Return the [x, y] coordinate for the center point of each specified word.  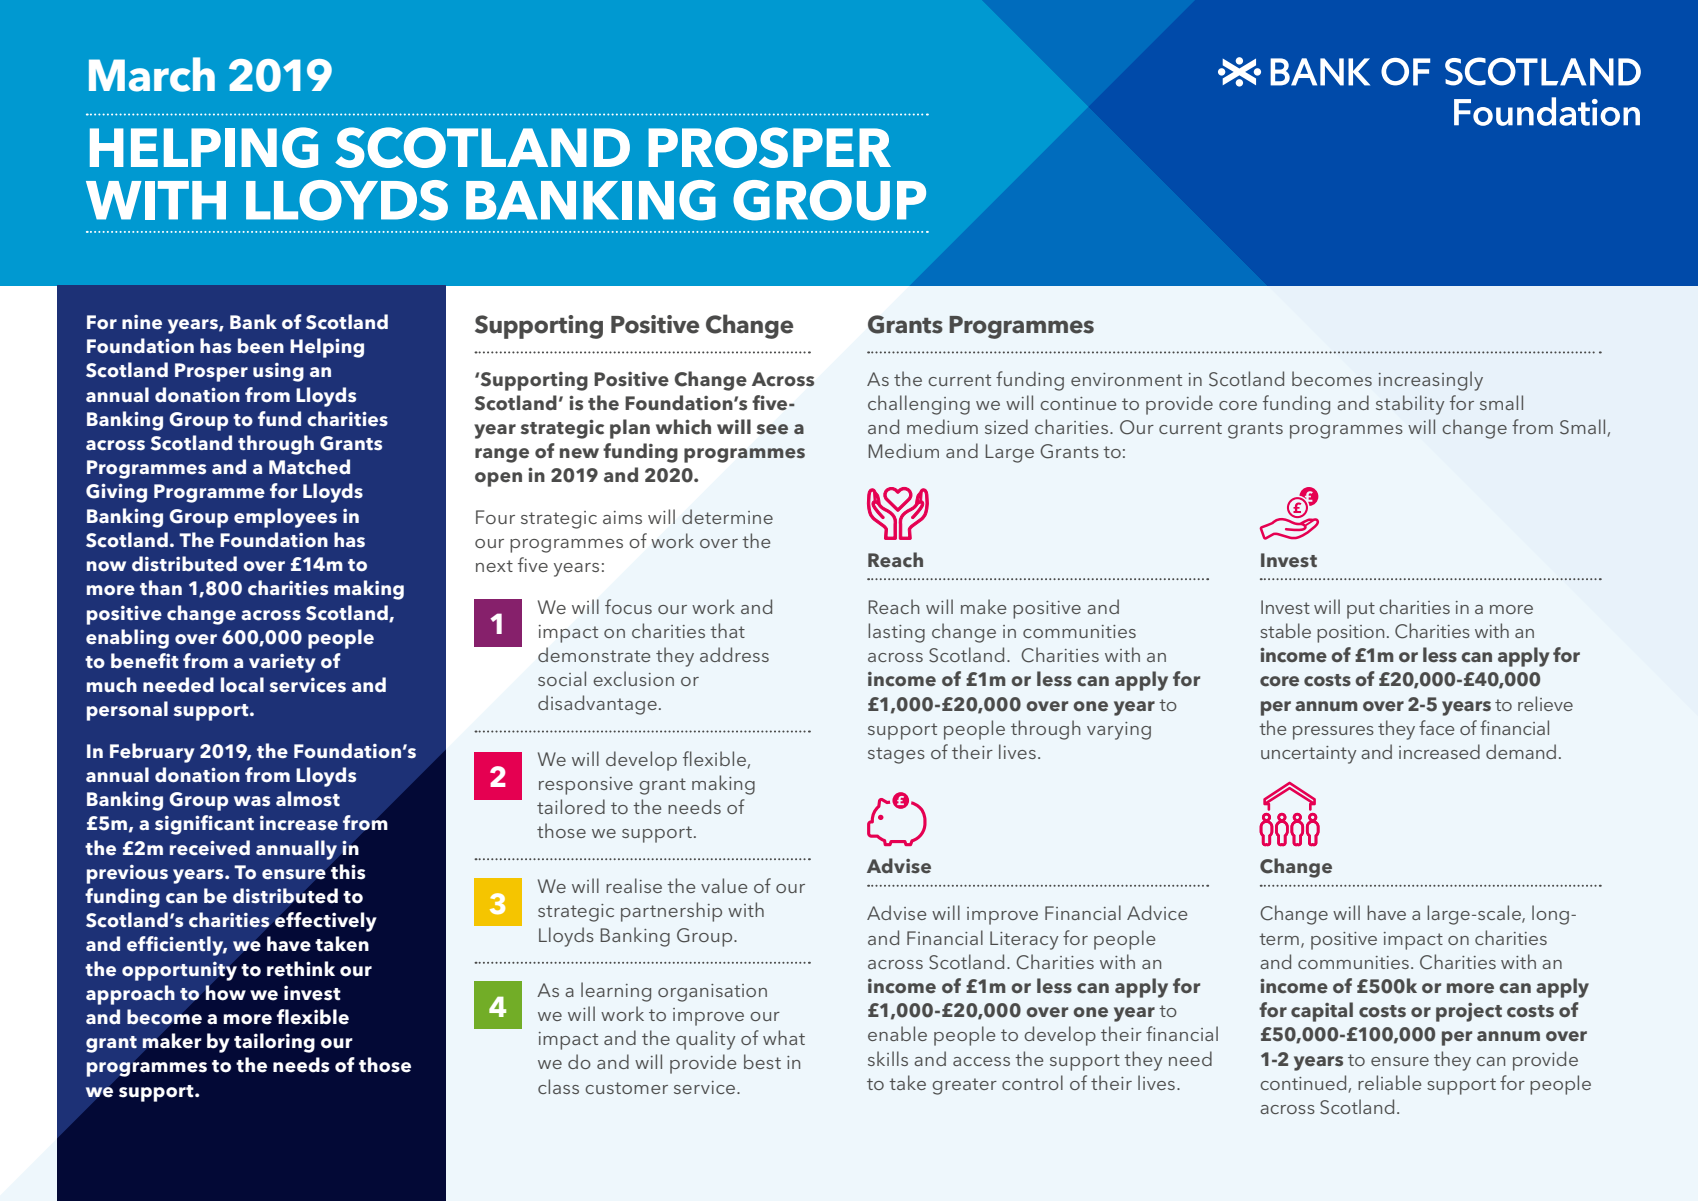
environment [1126, 379]
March [152, 74]
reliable [1389, 1082]
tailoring [274, 1043]
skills [888, 1058]
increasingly [1431, 381]
